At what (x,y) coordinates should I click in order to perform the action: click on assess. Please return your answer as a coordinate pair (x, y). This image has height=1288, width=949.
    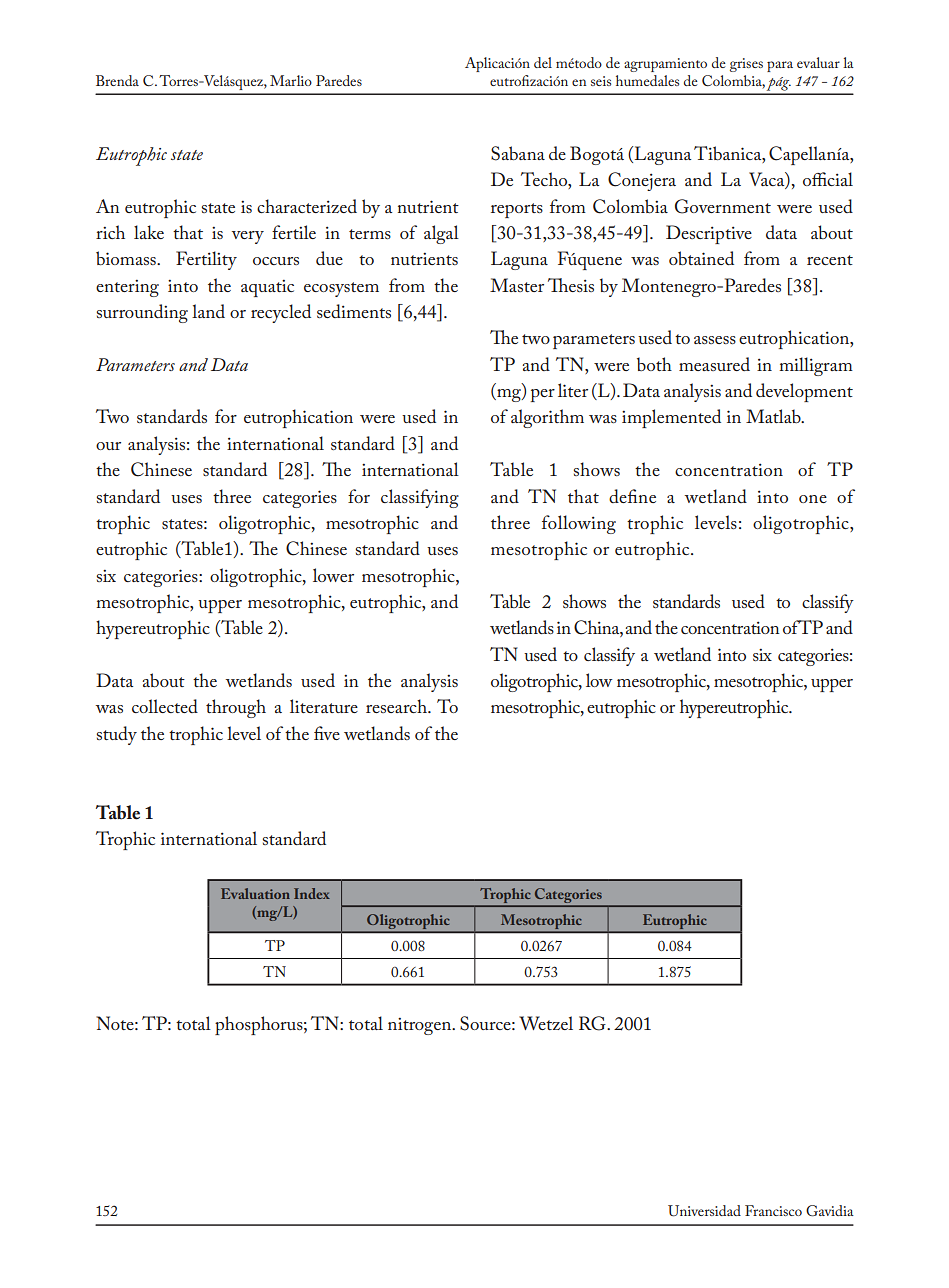
    Looking at the image, I should click on (715, 340).
